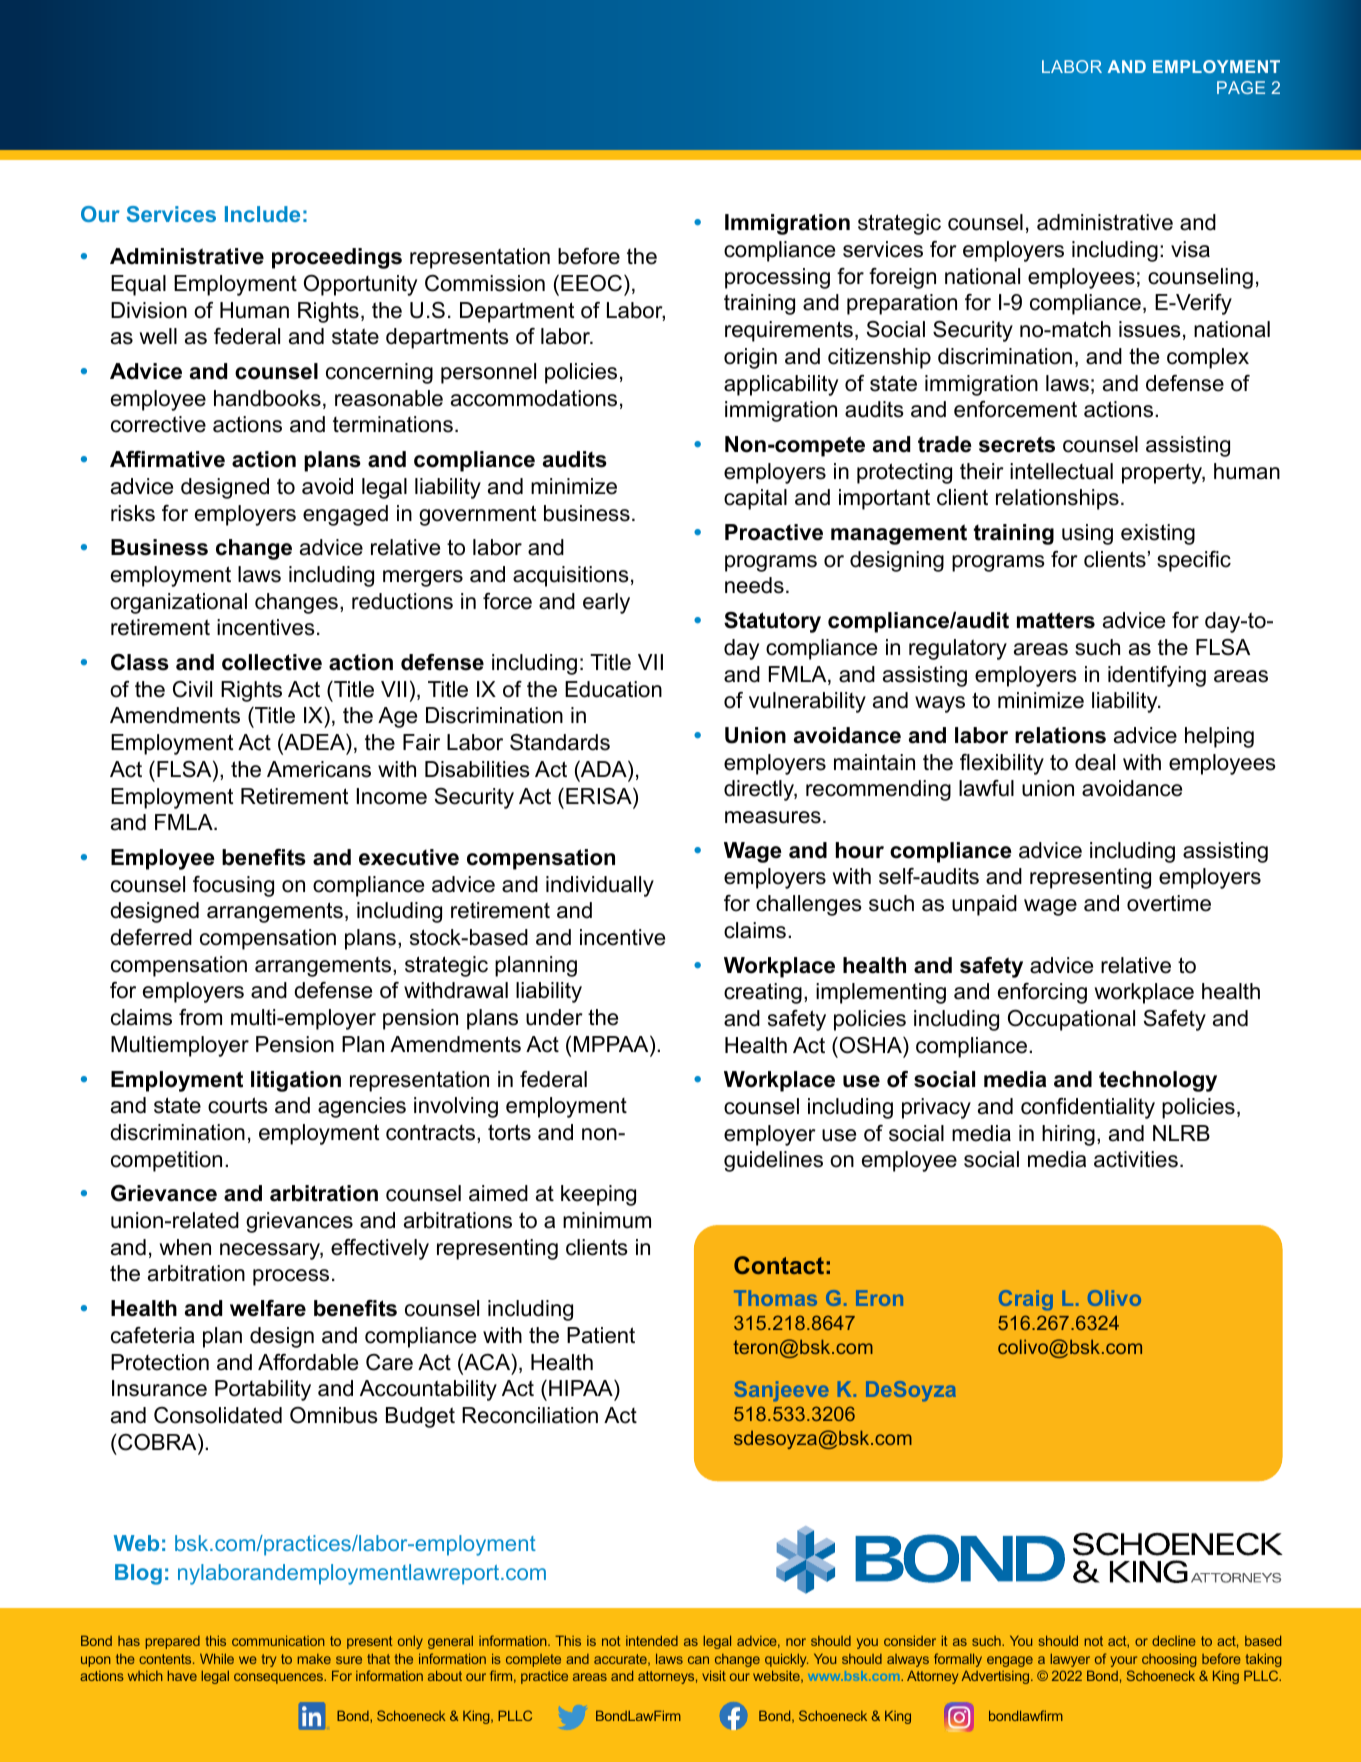 Image resolution: width=1361 pixels, height=1762 pixels. What do you see at coordinates (607, 1220) in the screenshot?
I see `minimum` at bounding box center [607, 1220].
